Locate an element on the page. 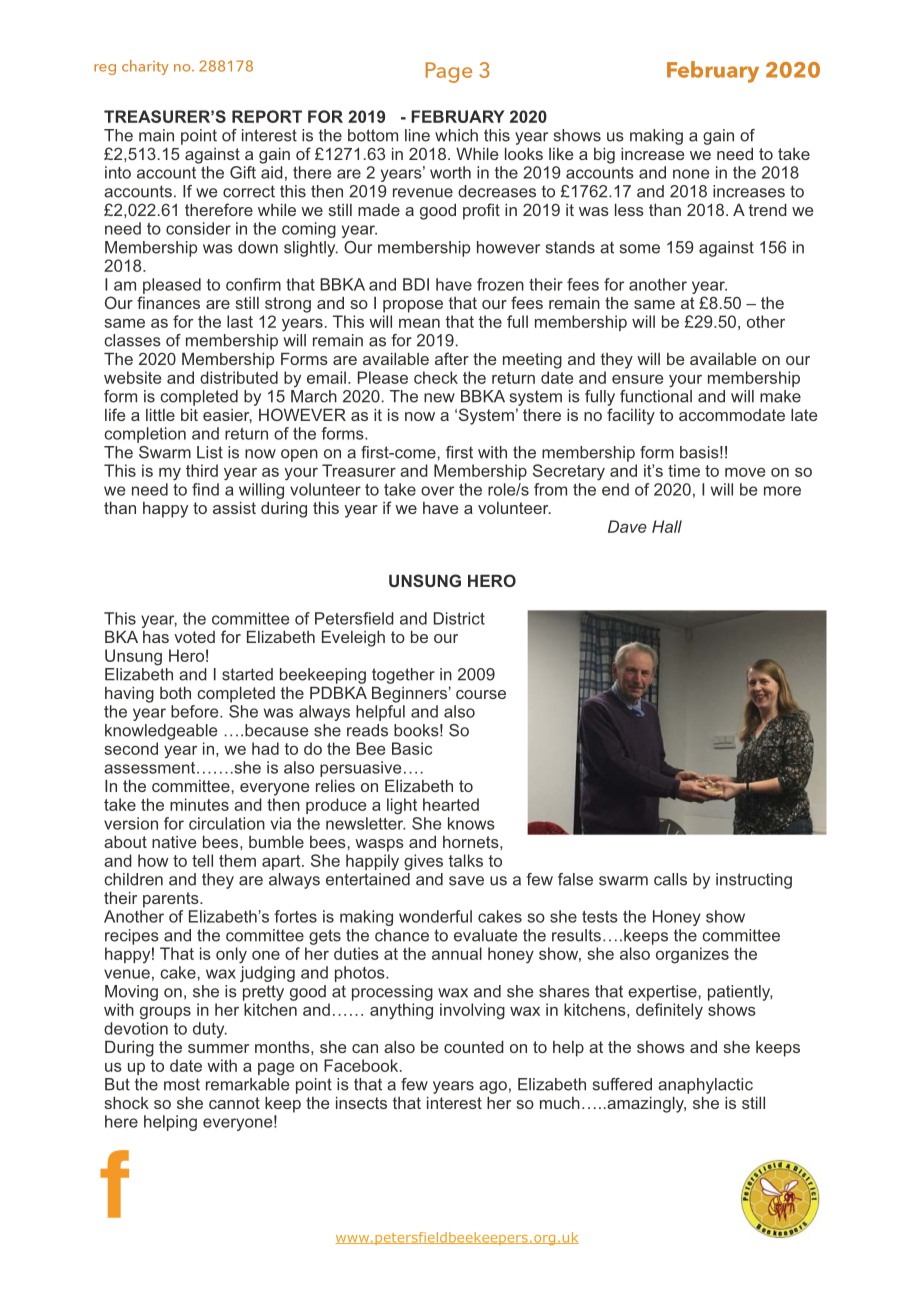 The height and width of the image is (1308, 924). classes is located at coordinates (132, 340).
